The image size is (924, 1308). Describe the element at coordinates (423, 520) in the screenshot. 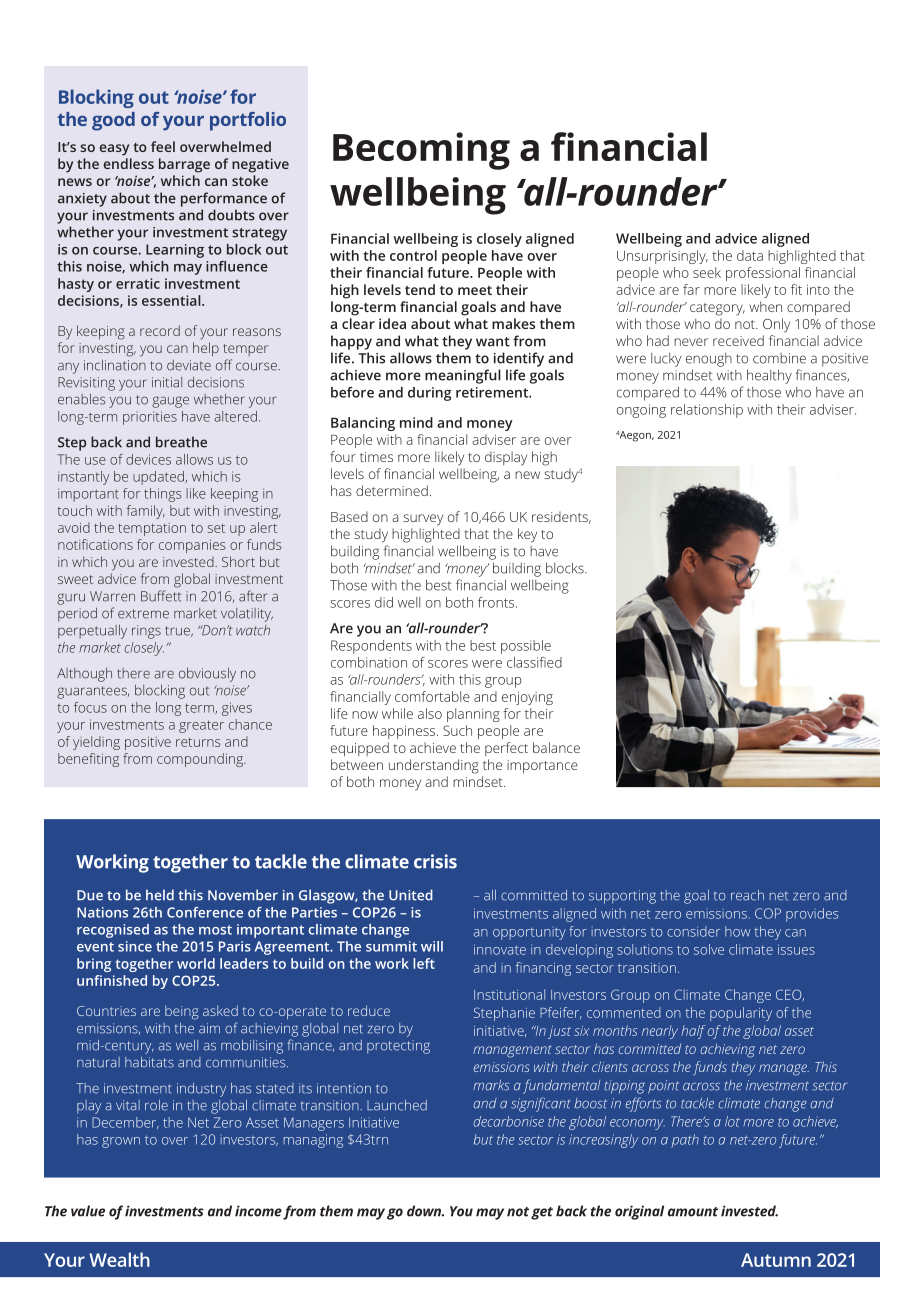

I see `survey` at that location.
